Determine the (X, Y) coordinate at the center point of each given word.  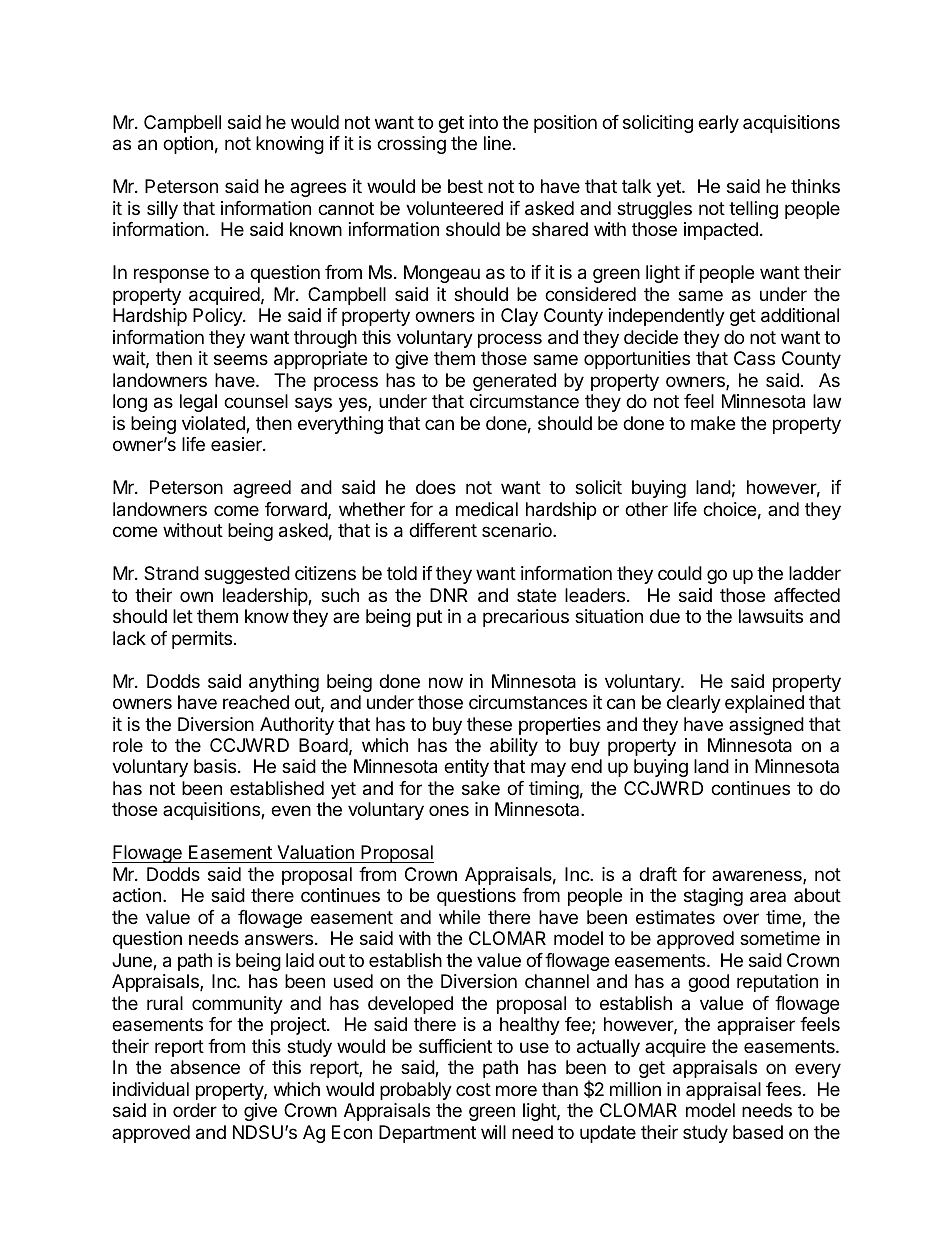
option (188, 145)
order (195, 1110)
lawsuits (771, 616)
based (758, 1132)
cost (473, 1089)
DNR (448, 595)
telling (753, 210)
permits (202, 640)
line (497, 143)
